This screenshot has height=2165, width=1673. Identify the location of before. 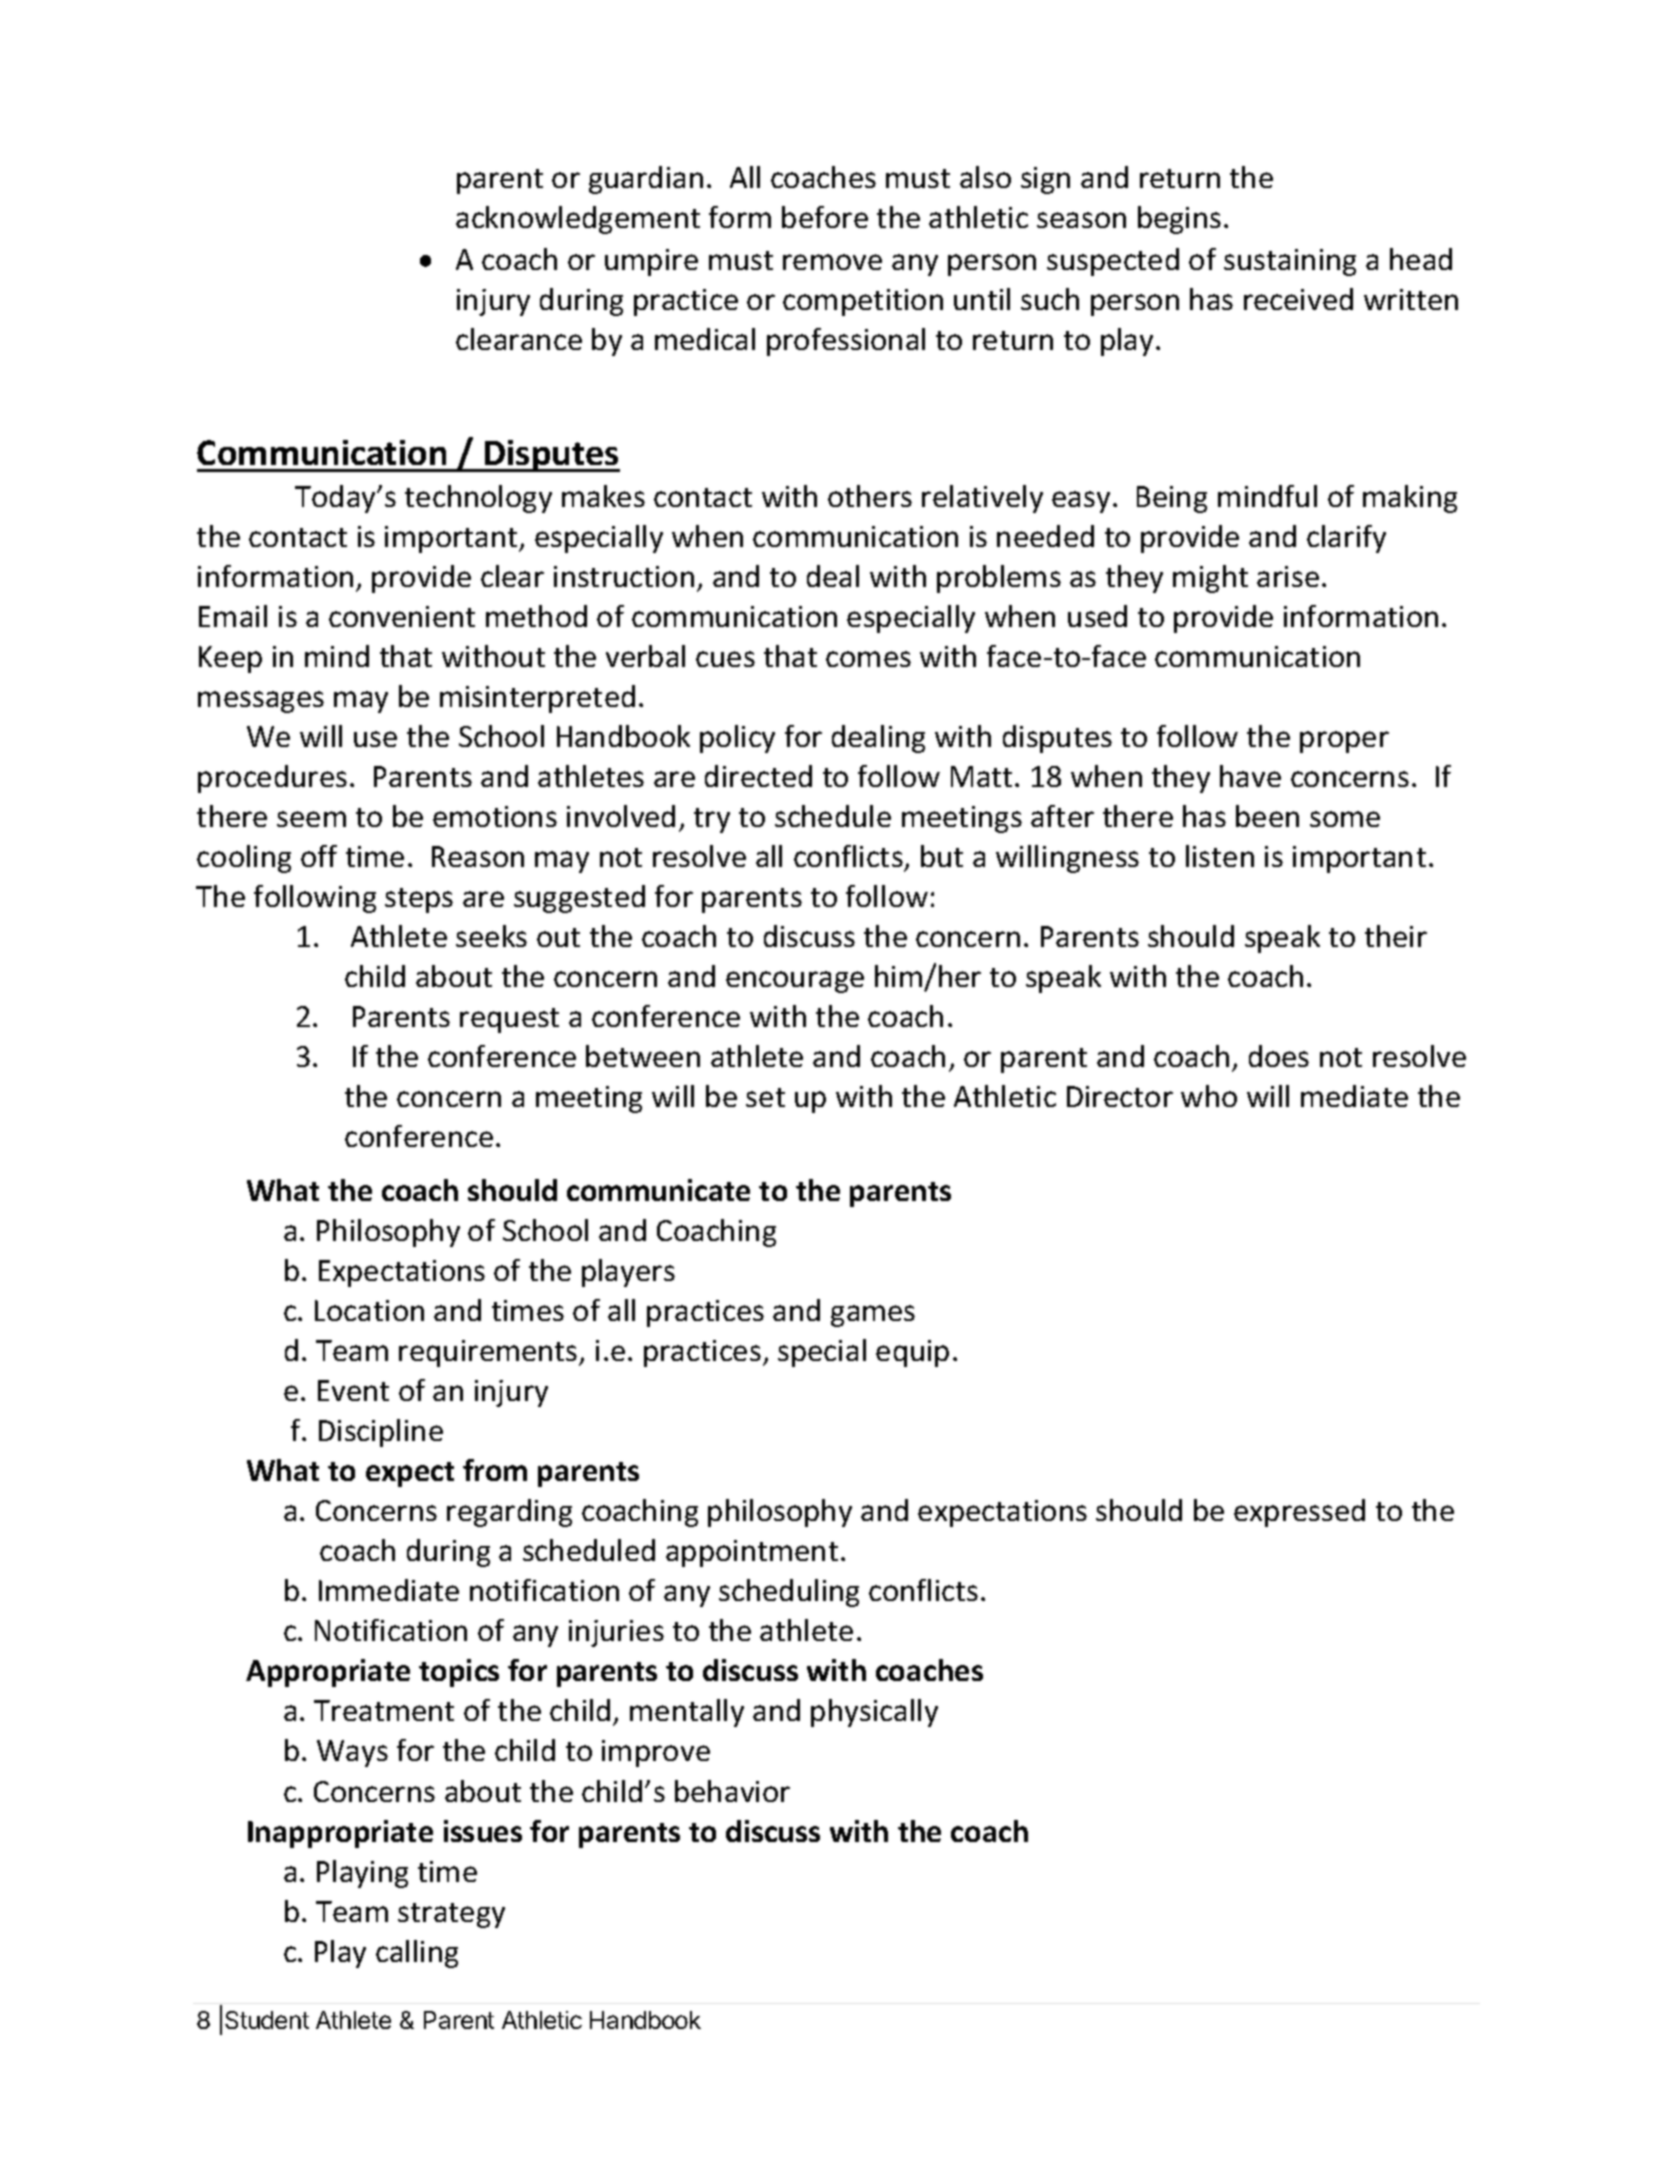
(825, 217).
